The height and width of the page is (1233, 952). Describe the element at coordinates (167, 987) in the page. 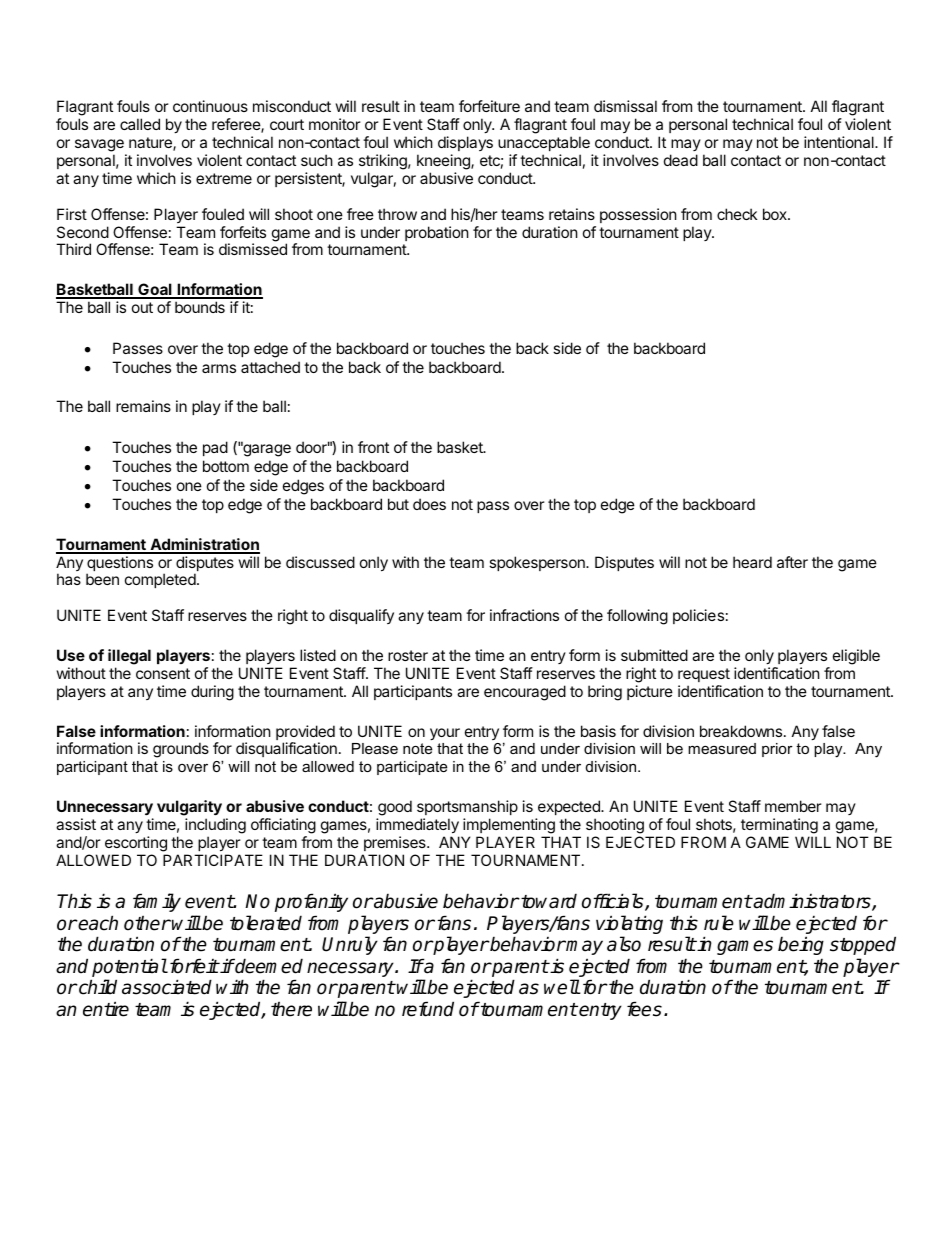

I see `associated` at that location.
